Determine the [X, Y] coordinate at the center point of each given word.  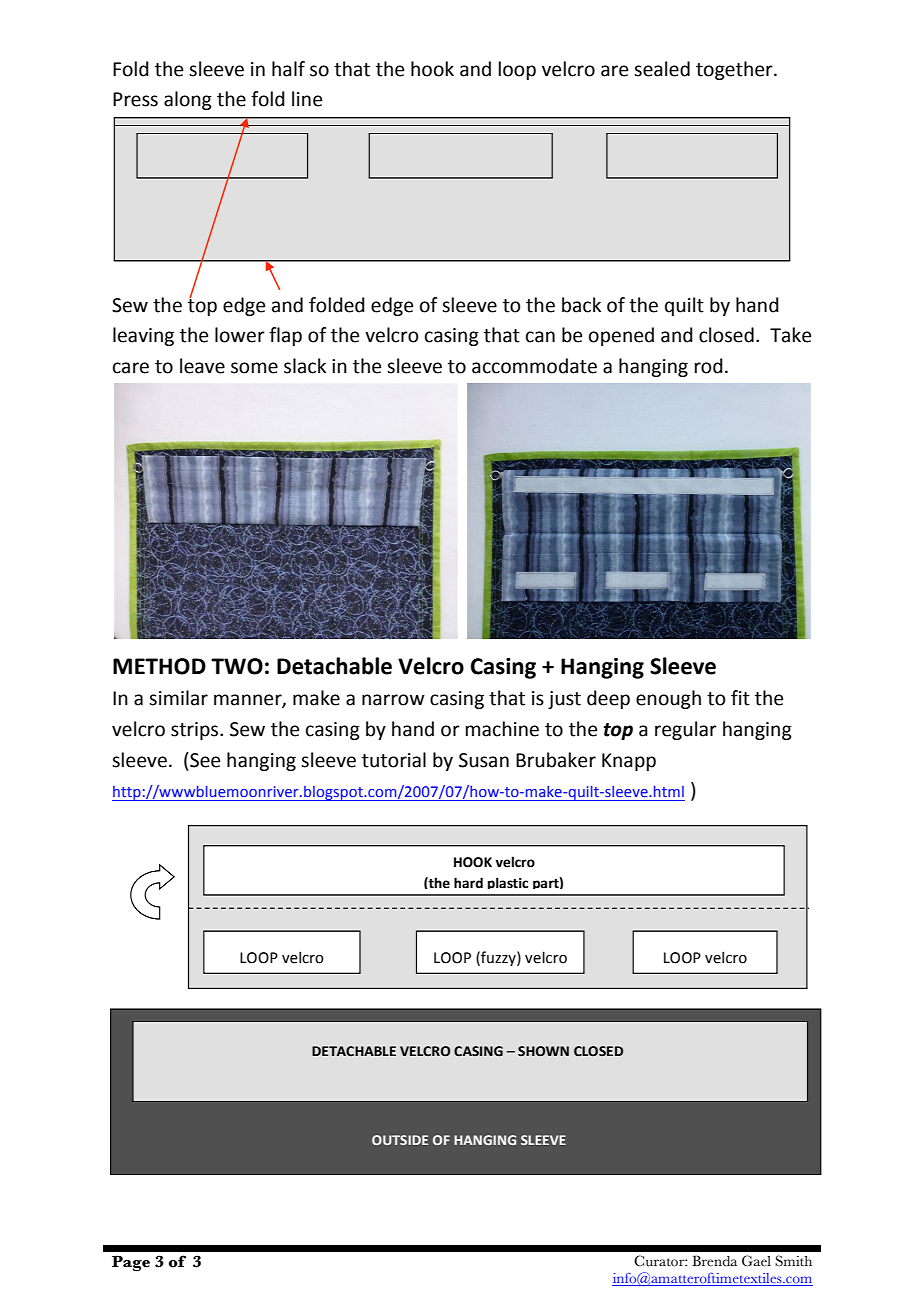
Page [131, 1263]
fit [740, 698]
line [307, 99]
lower [240, 335]
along [188, 100]
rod [709, 366]
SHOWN [543, 1051]
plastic [508, 883]
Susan [484, 760]
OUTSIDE [400, 1140]
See [204, 760]
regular [686, 730]
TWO [237, 666]
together [735, 70]
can [540, 337]
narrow [393, 700]
